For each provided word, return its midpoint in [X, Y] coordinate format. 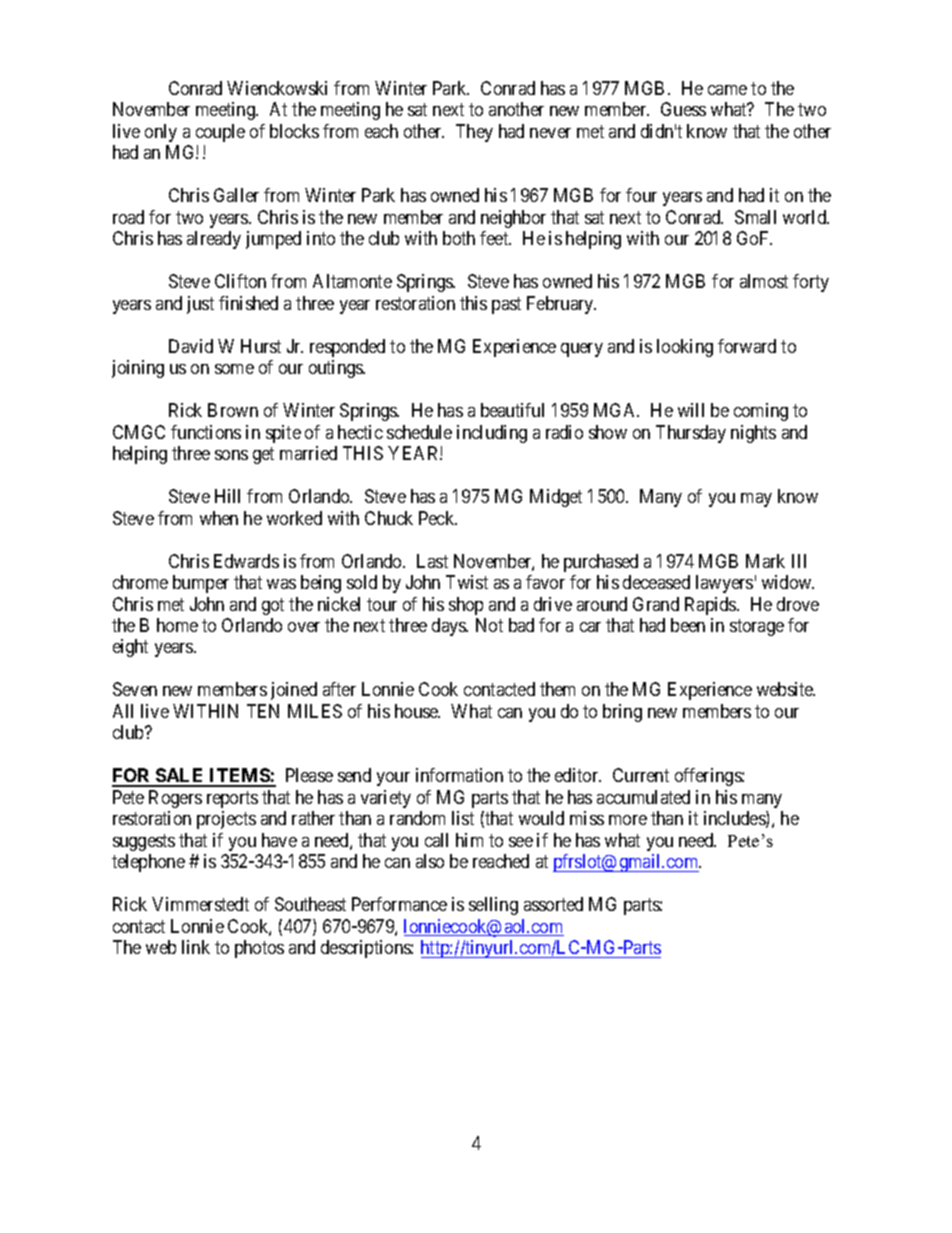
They [474, 133]
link [196, 947]
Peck [438, 518]
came [727, 90]
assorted [553, 904]
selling [493, 906]
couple [220, 133]
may [756, 500]
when [219, 518]
